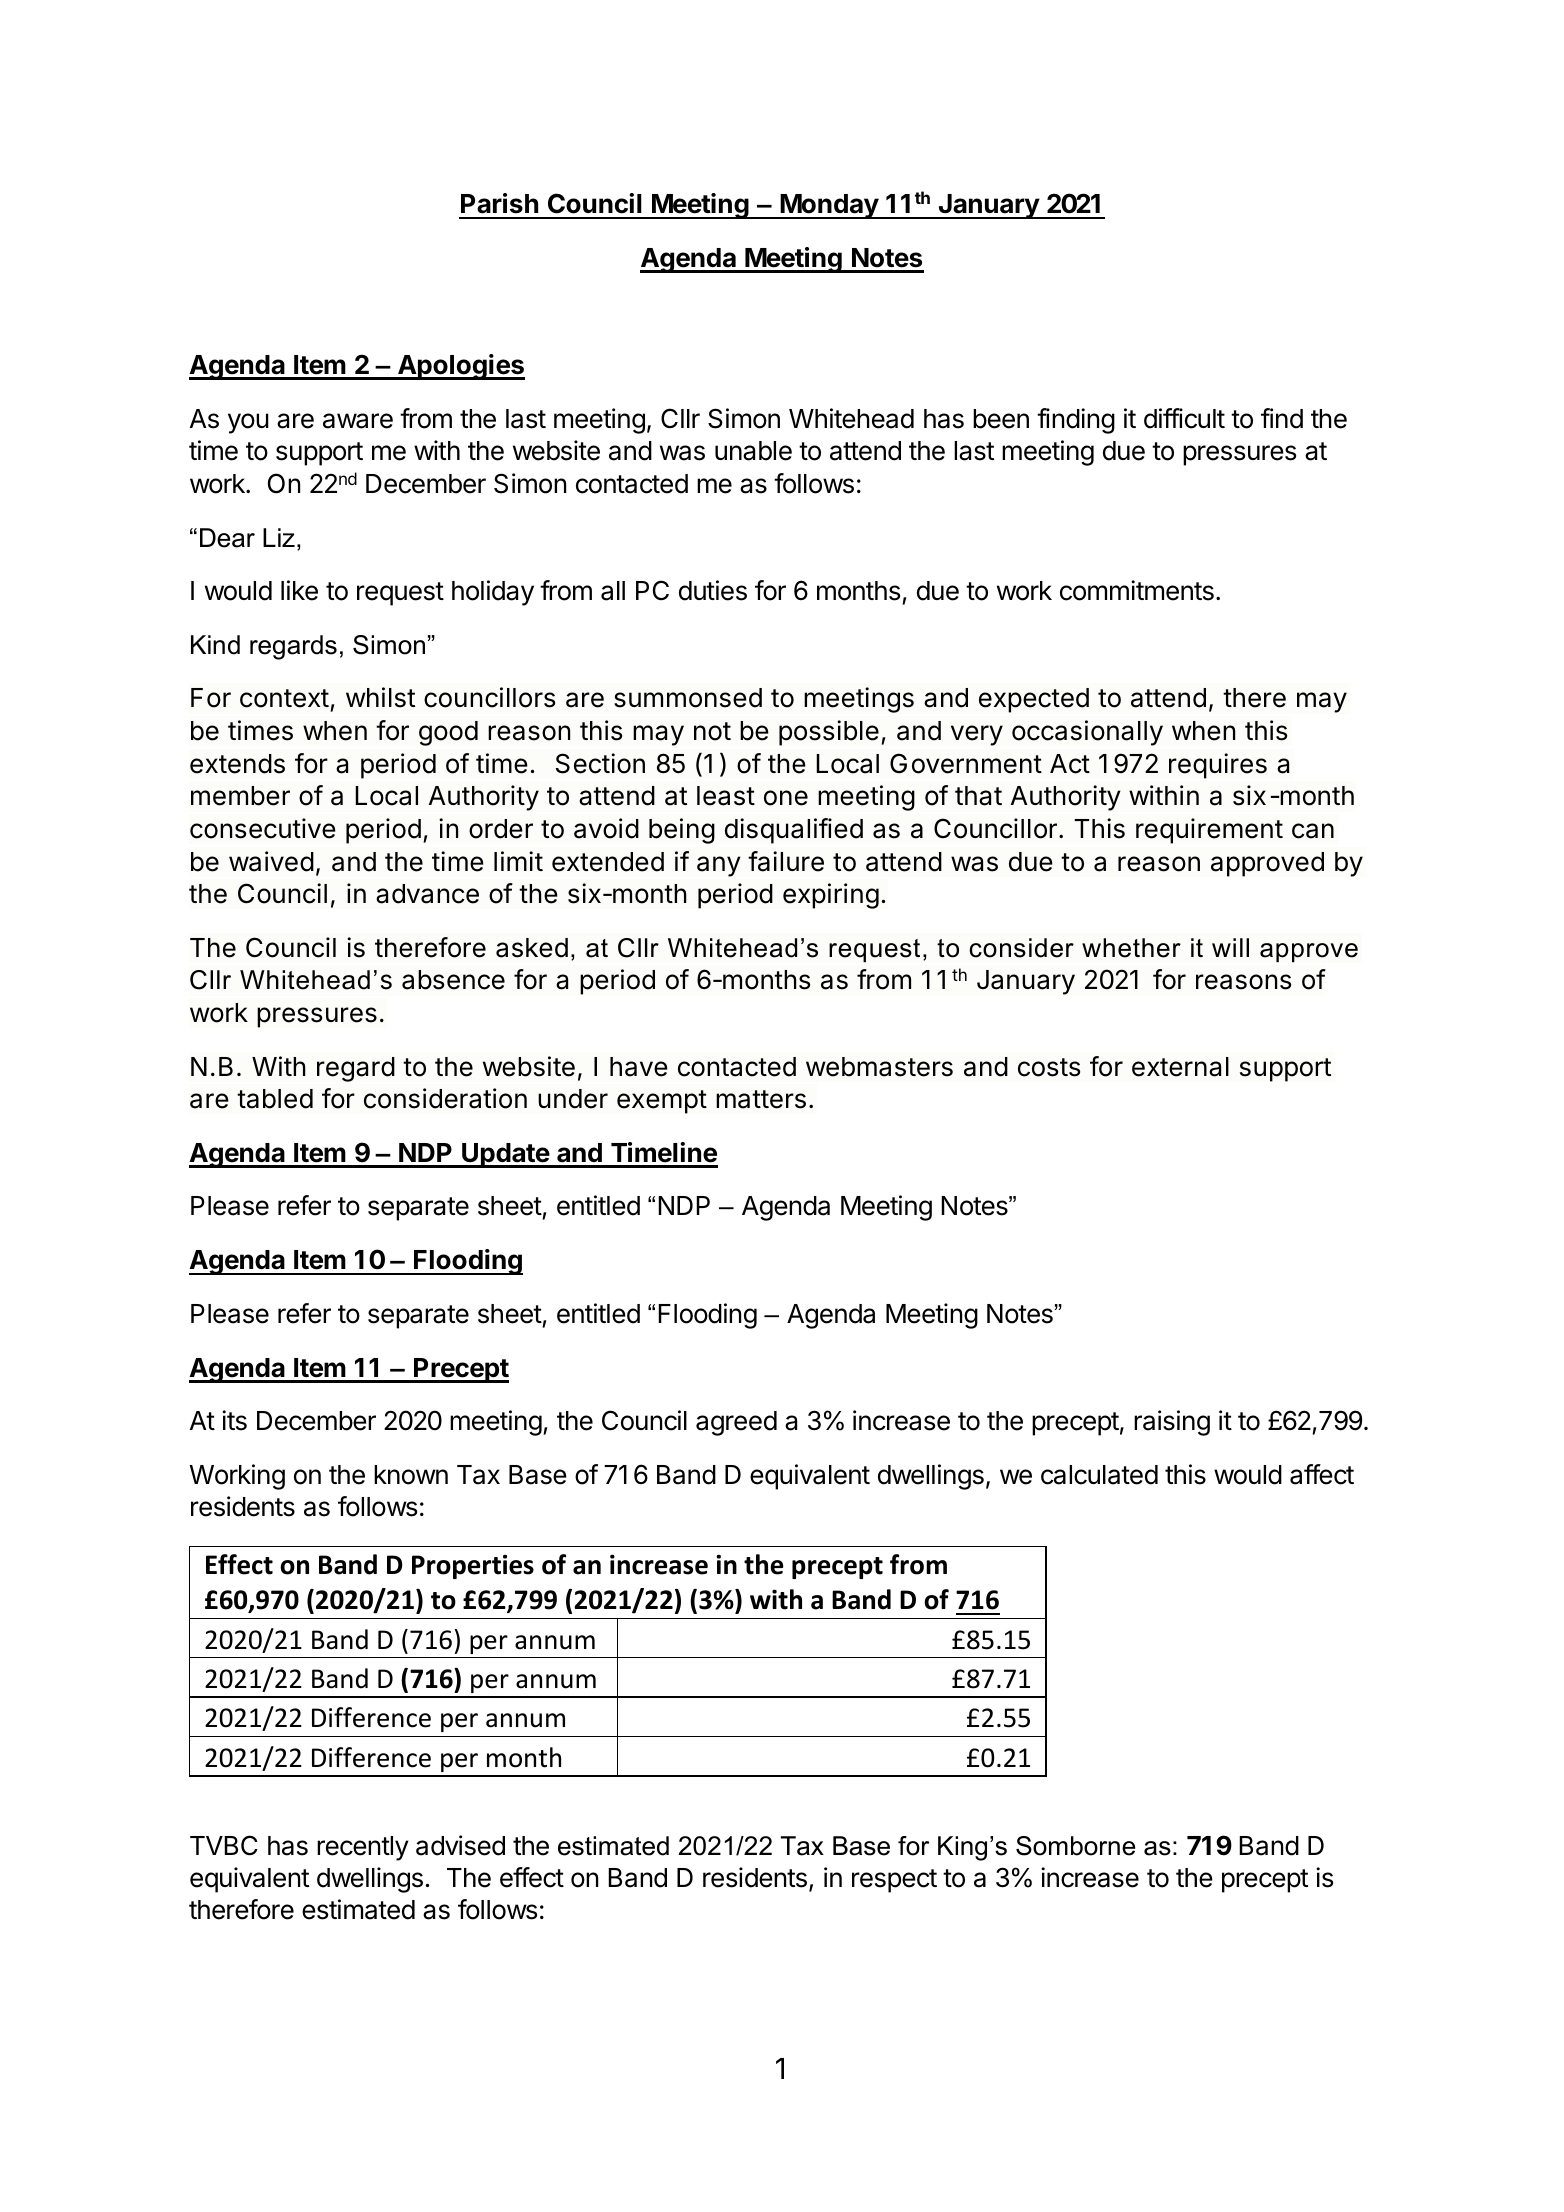  Describe the element at coordinates (829, 206) in the document. I see `Monday` at that location.
